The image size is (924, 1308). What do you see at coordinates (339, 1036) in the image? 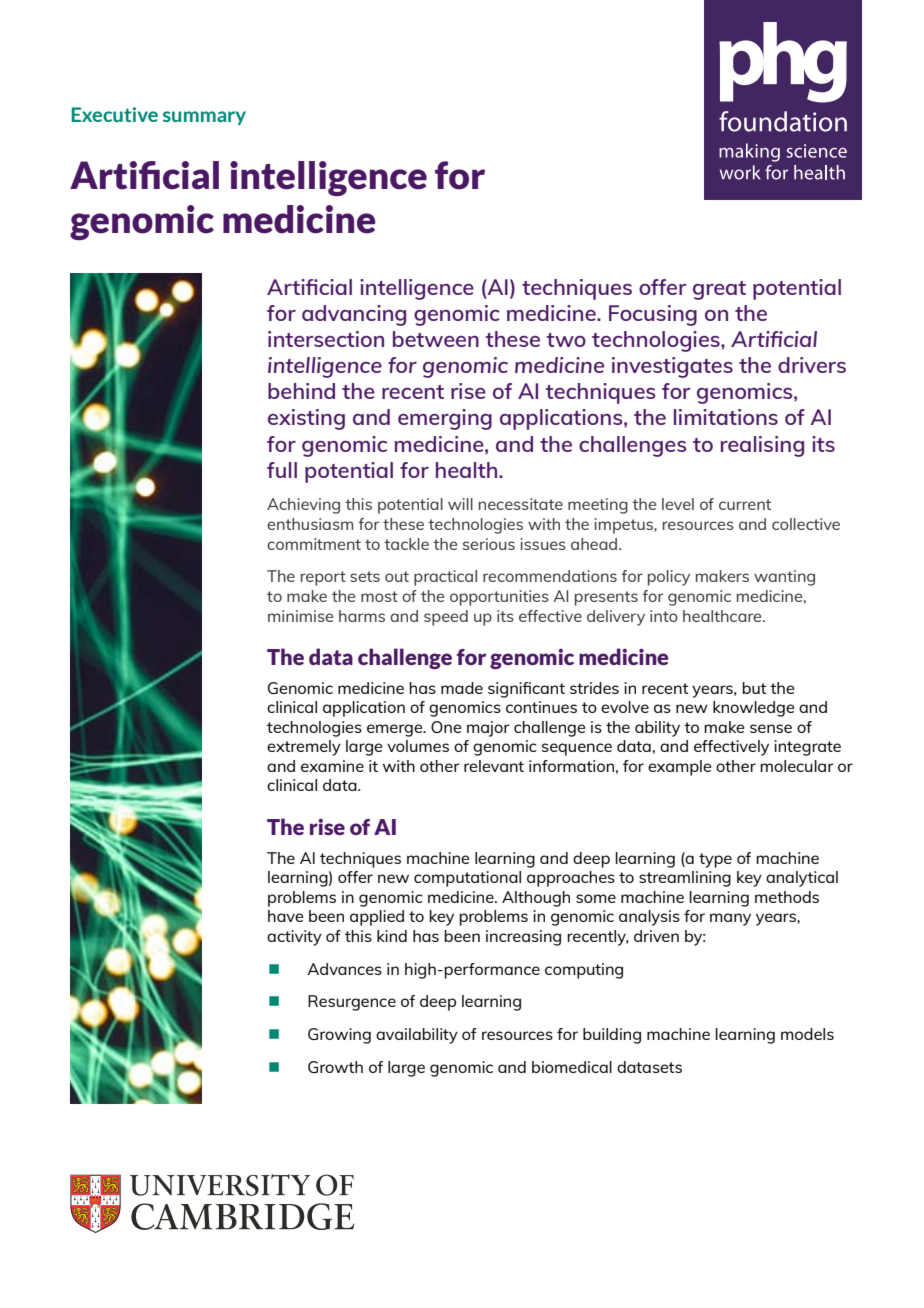
I see `Growing` at bounding box center [339, 1036].
